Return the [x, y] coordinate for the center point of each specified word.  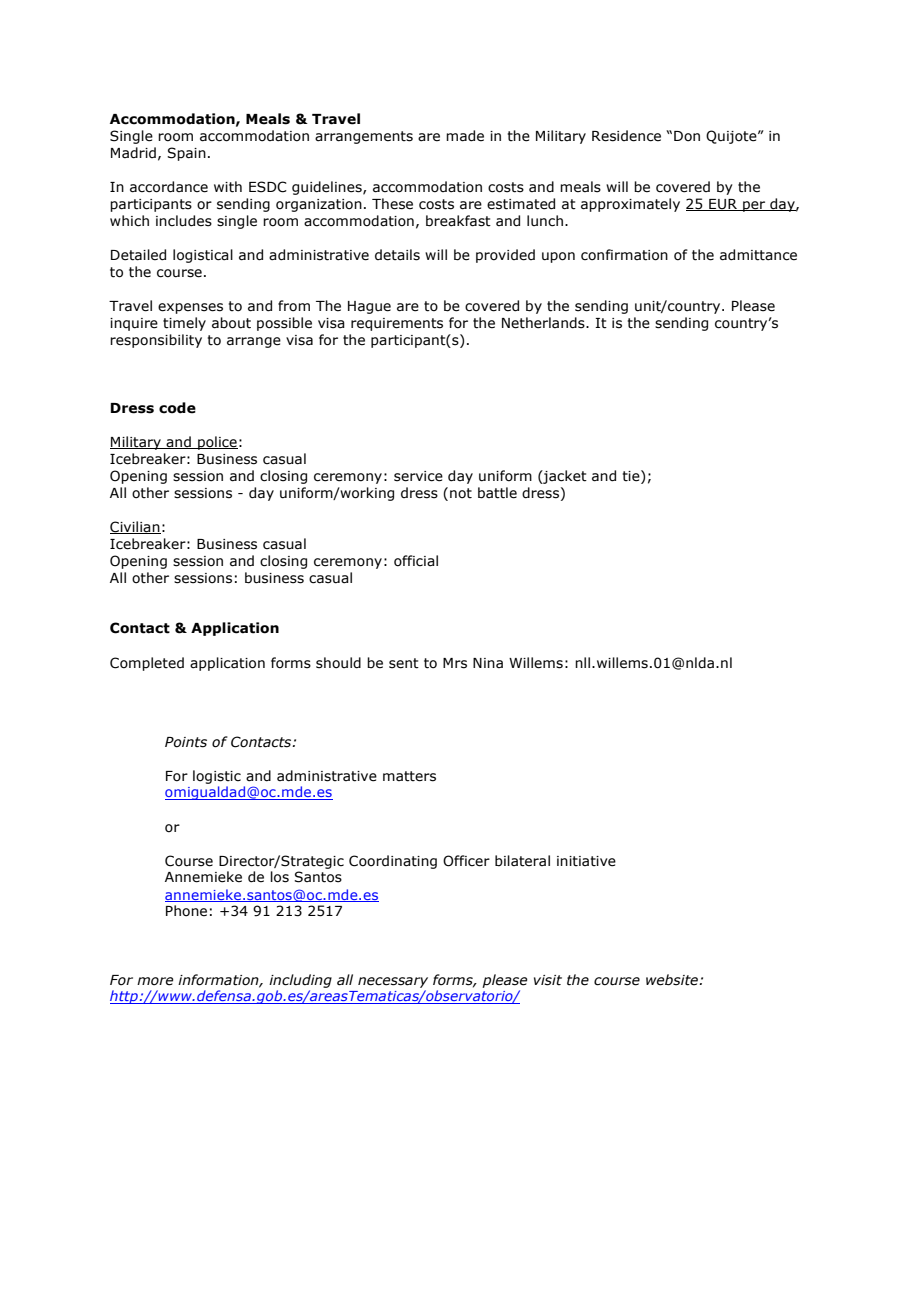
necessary [393, 982]
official [416, 561]
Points [186, 742]
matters [409, 776]
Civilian [135, 527]
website [673, 980]
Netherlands [544, 323]
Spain [186, 154]
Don [687, 136]
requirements [397, 324]
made [465, 136]
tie [632, 476]
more [155, 981]
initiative [586, 861]
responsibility [156, 341]
